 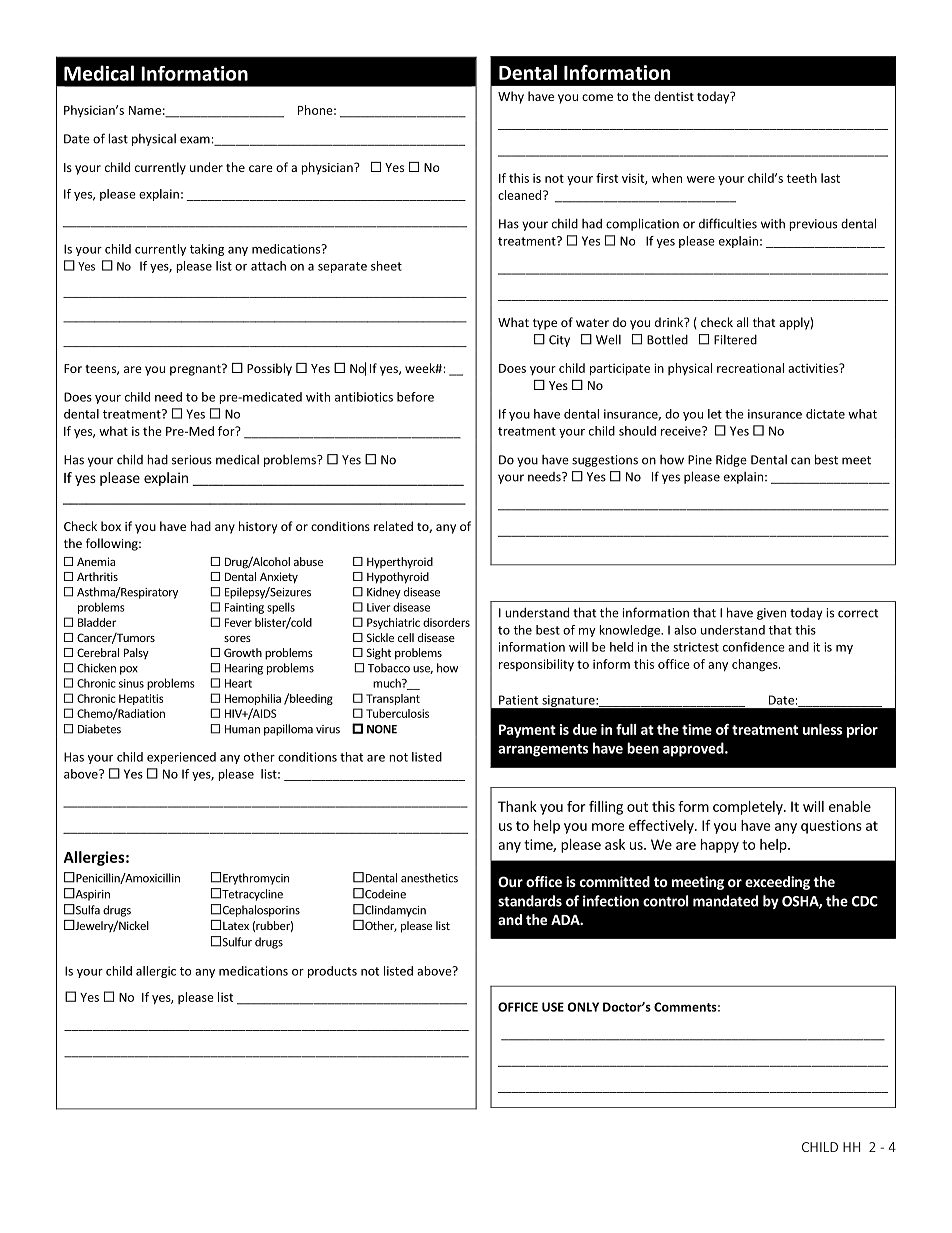 I want to click on Hepatitis, so click(x=141, y=699).
